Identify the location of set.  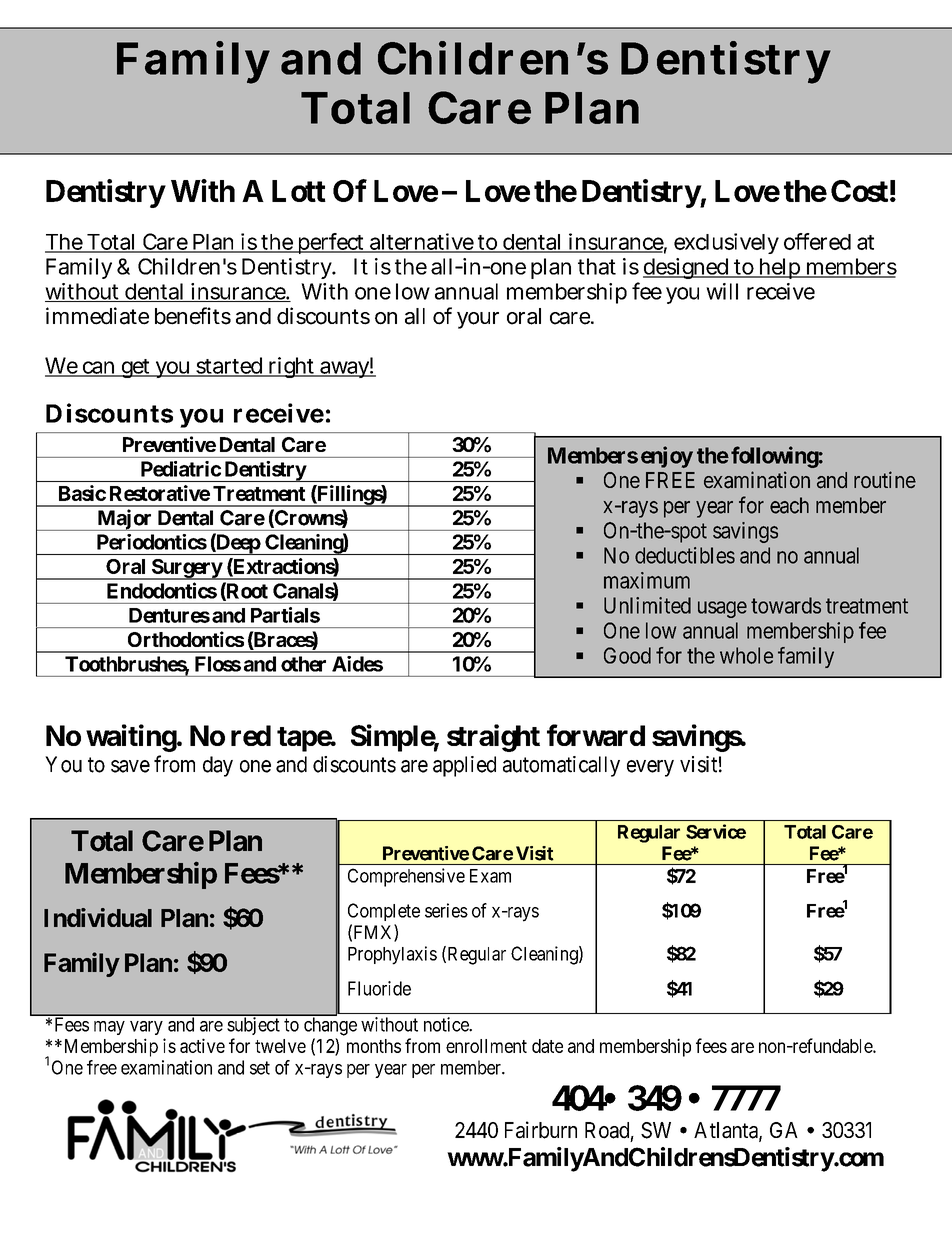
(260, 1068).
